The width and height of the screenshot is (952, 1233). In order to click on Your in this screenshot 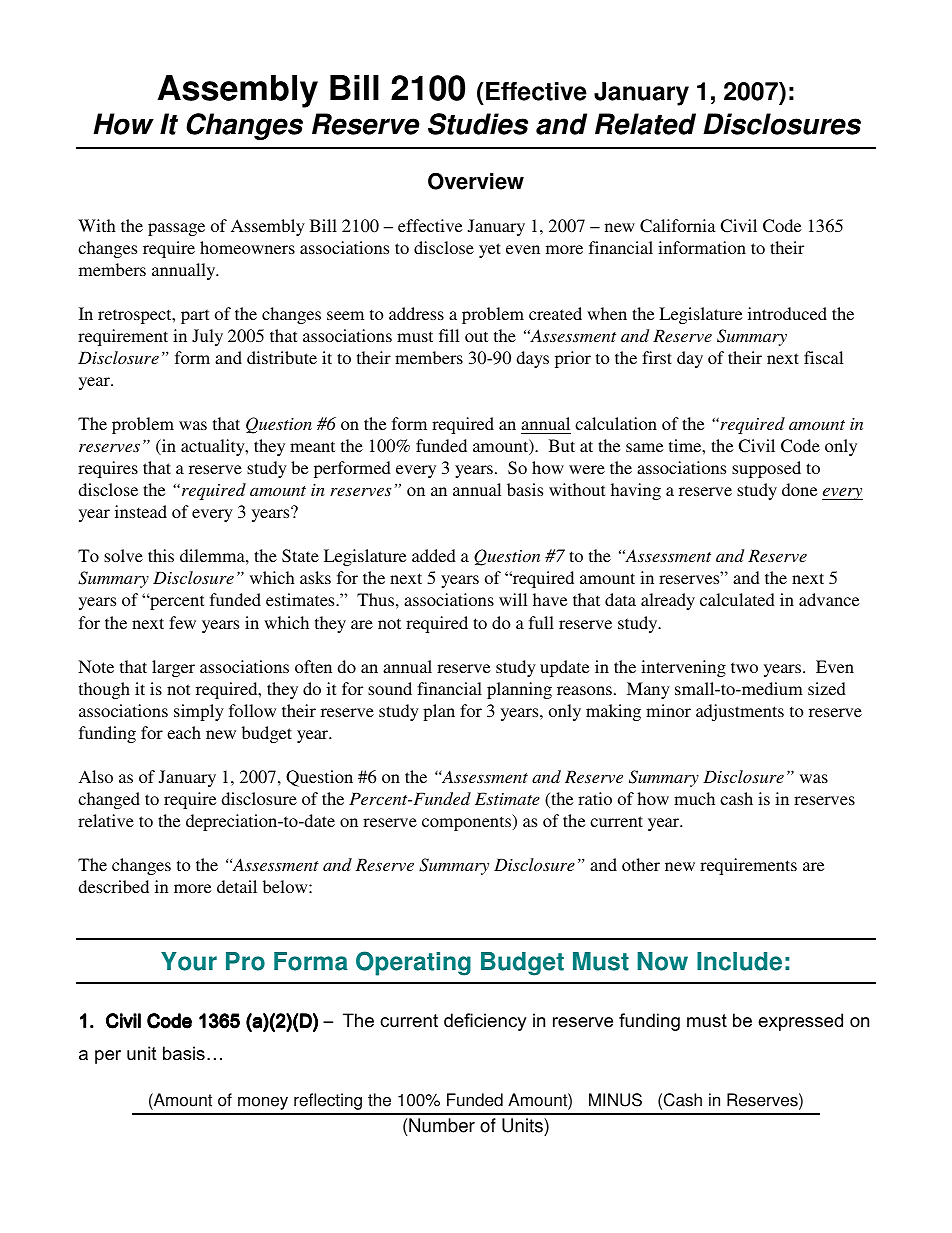, I will do `click(189, 961)`.
